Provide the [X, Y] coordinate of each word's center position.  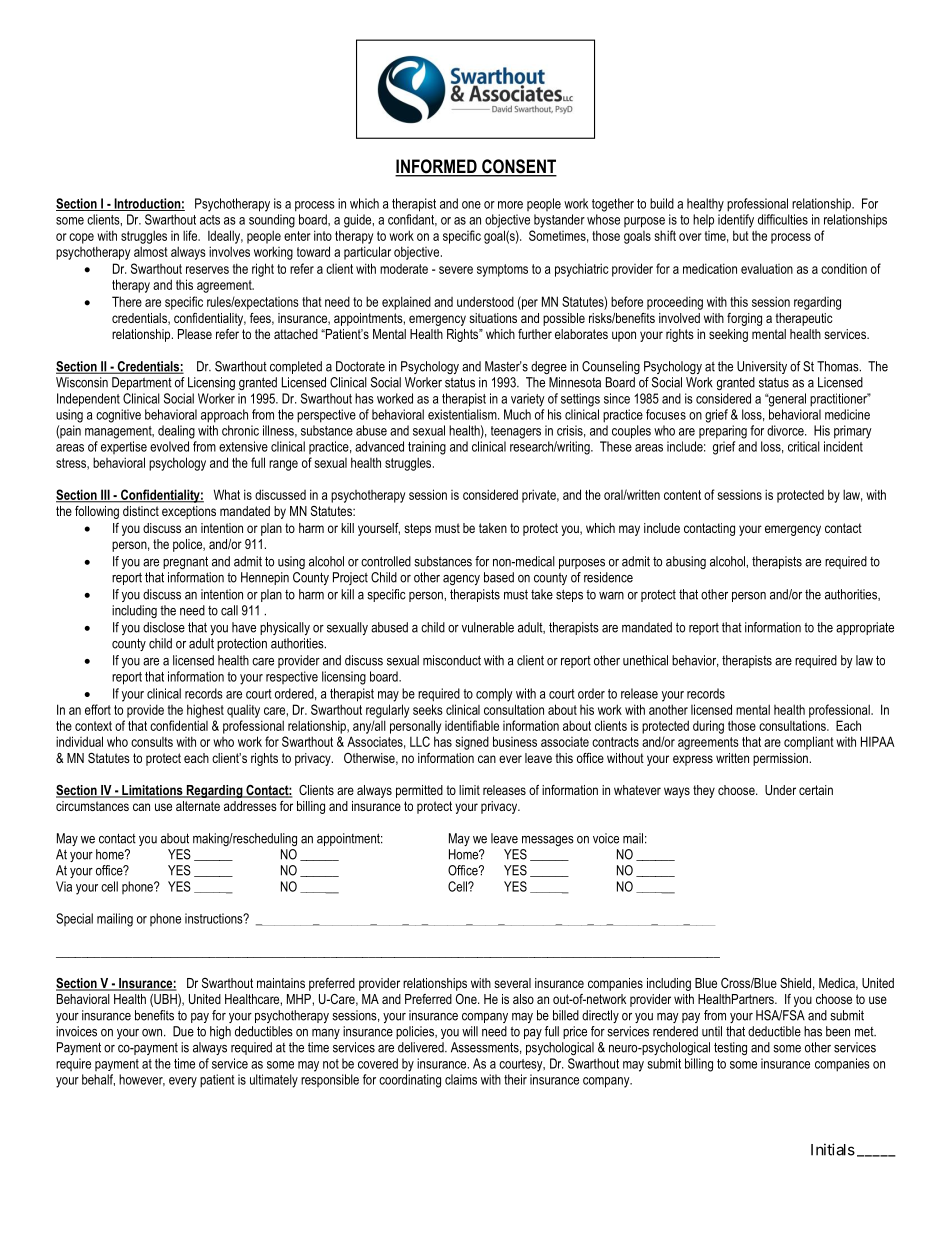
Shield [795, 983]
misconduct [452, 660]
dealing [176, 432]
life [191, 235]
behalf [98, 1080]
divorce [786, 430]
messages [548, 841]
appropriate [865, 628]
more [510, 205]
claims [461, 1079]
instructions [215, 918]
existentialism [463, 414]
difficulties [783, 219]
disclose [164, 627]
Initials [833, 1149]
